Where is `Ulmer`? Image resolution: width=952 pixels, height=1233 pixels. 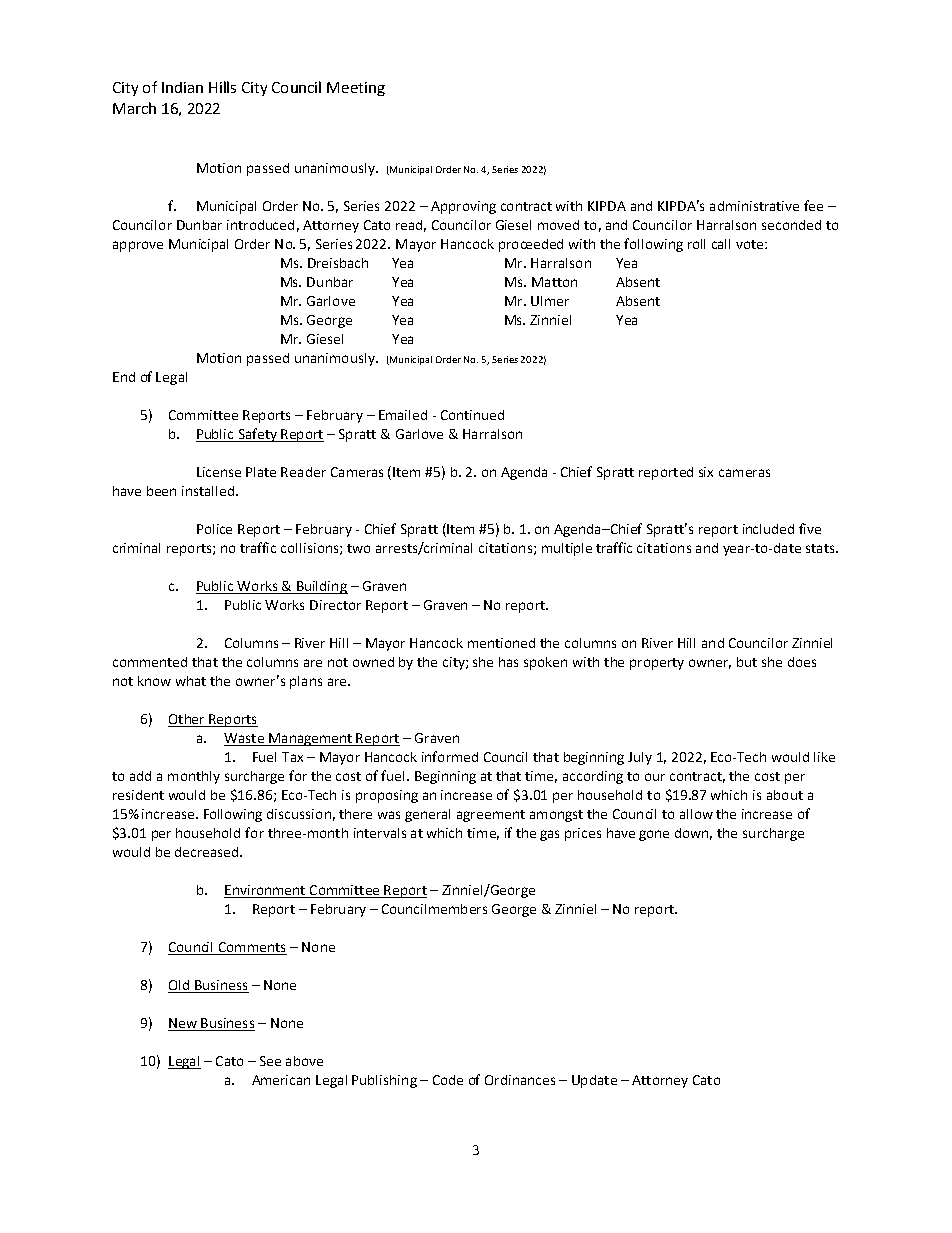 Ulmer is located at coordinates (550, 301).
